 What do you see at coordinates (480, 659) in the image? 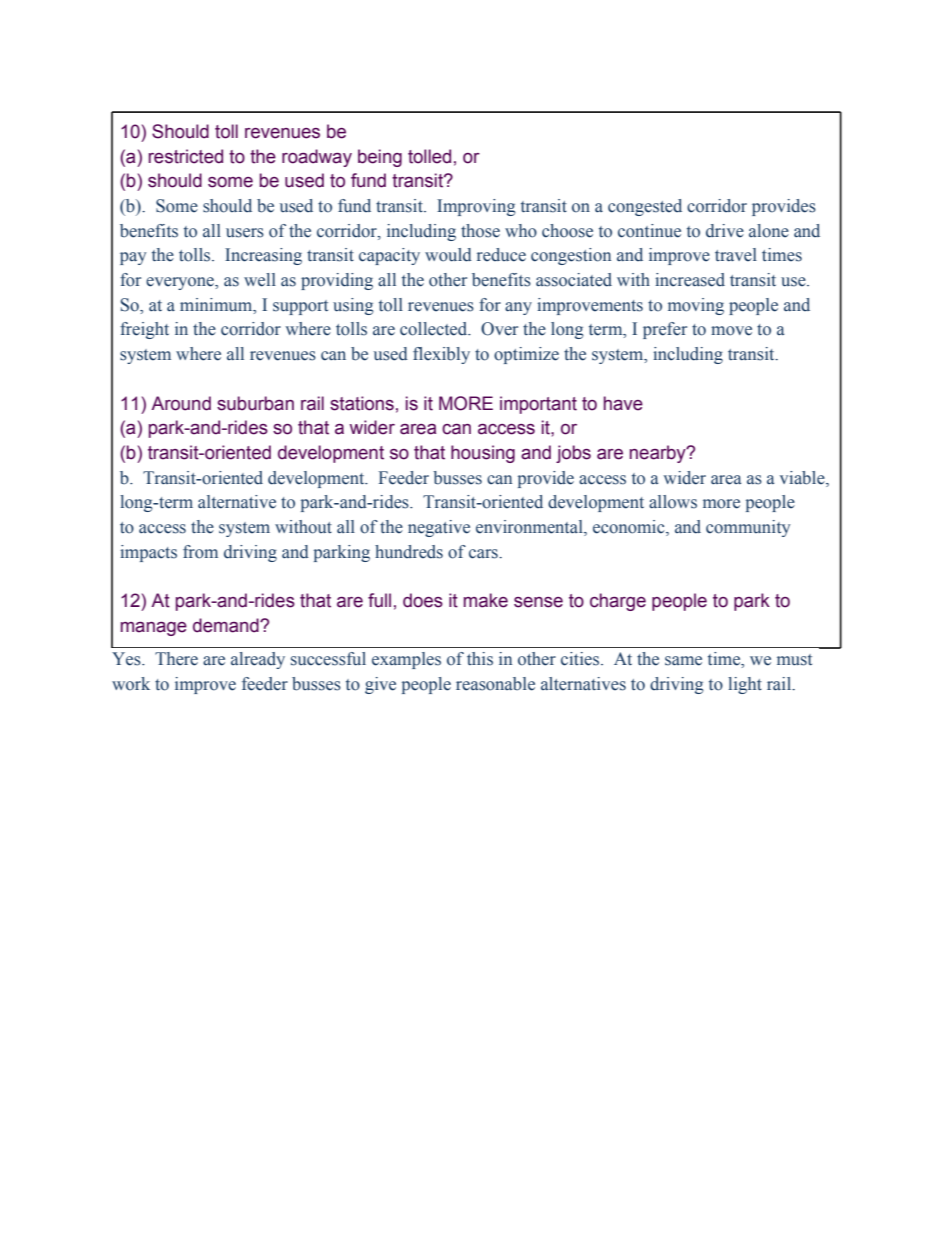
I see `this` at bounding box center [480, 659].
